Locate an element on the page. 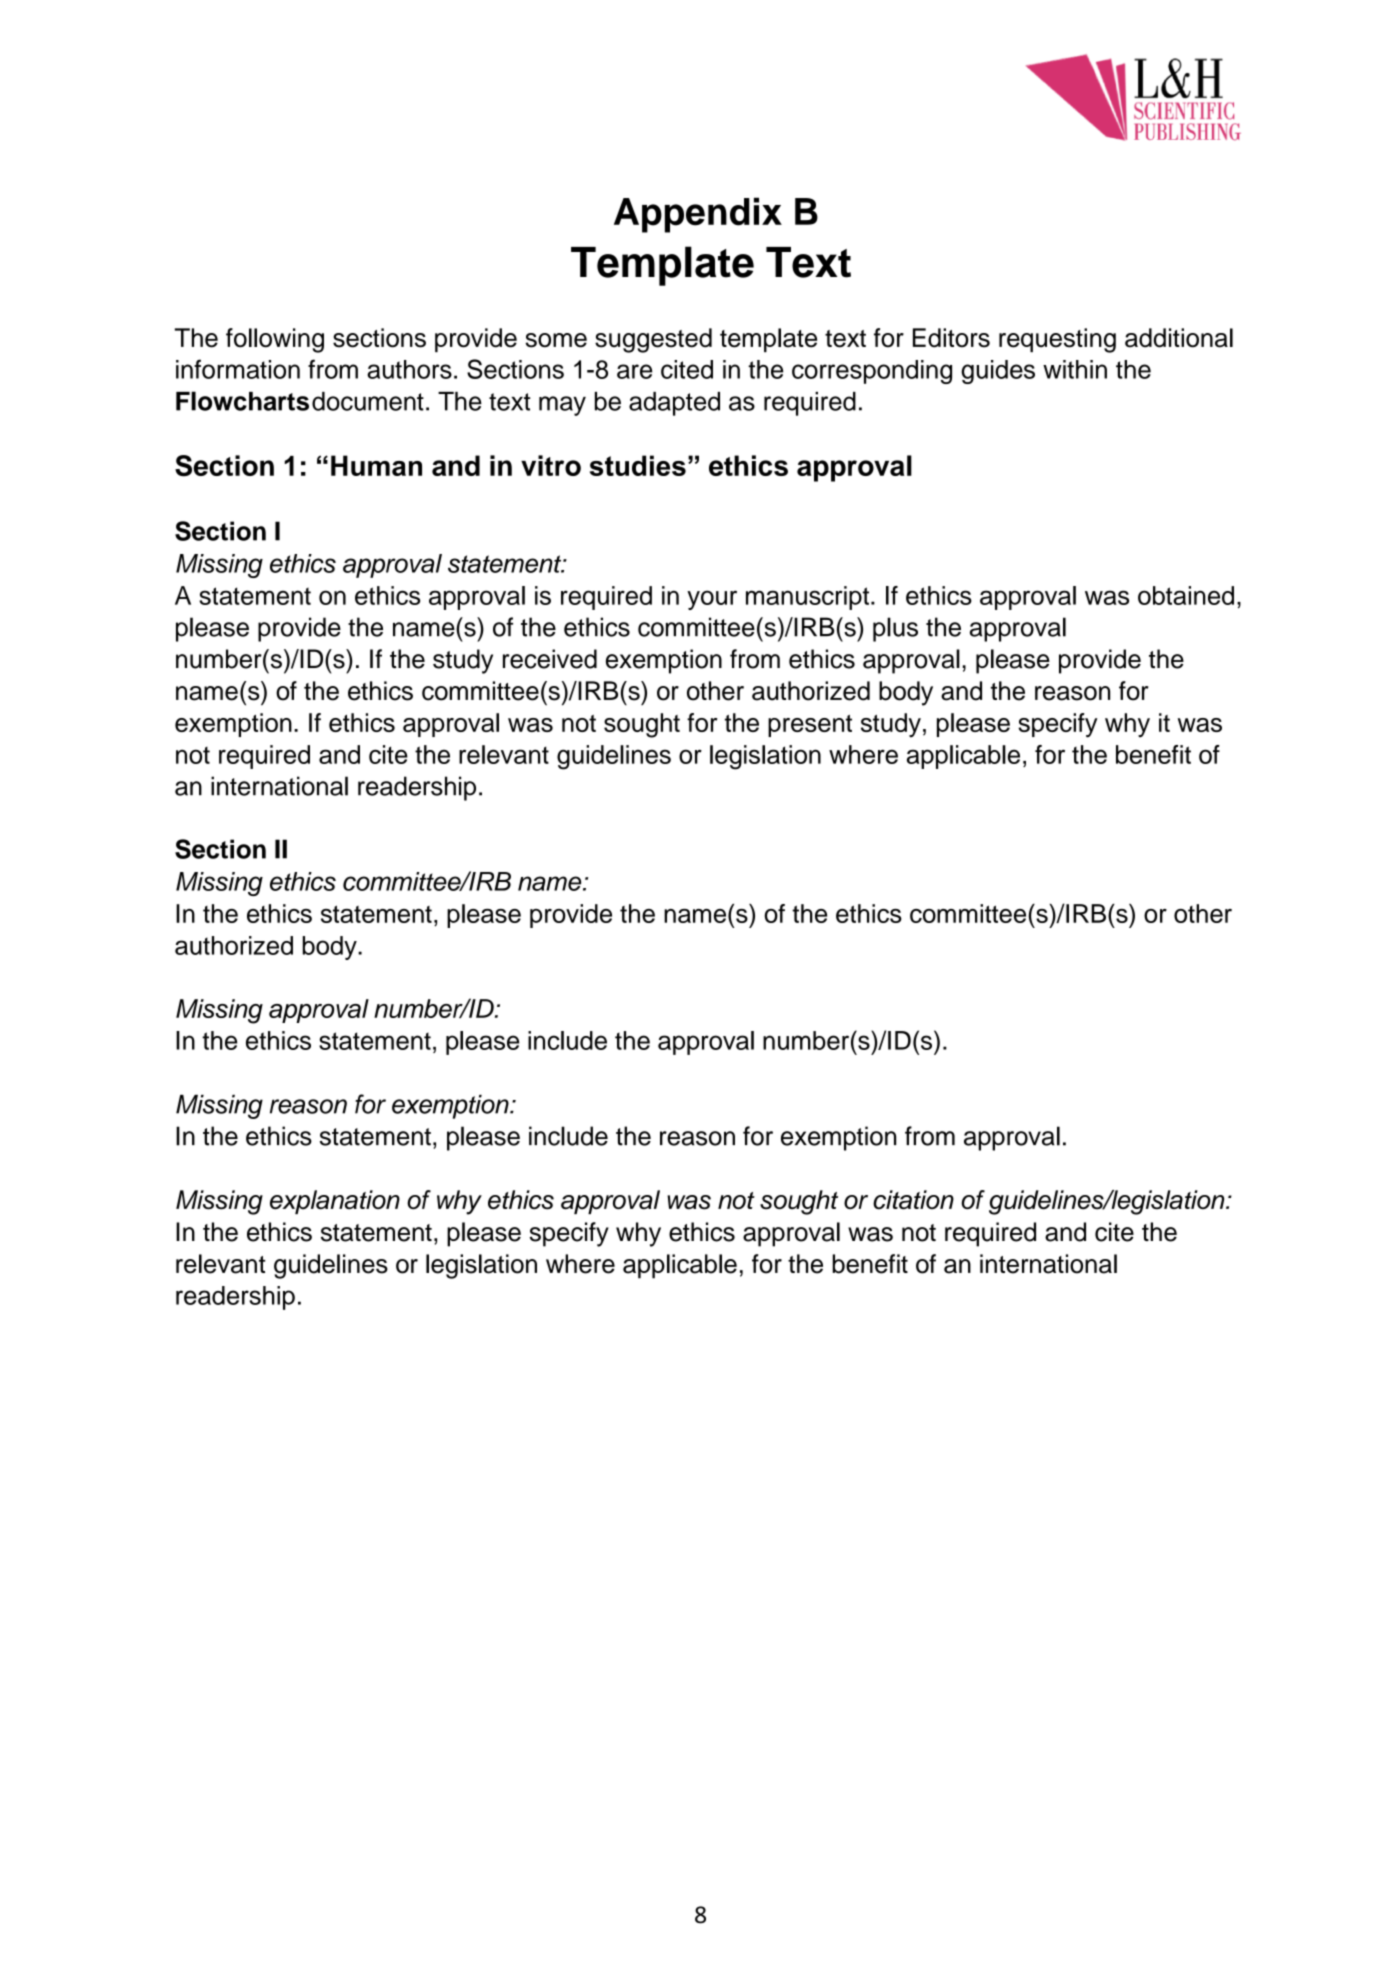 This document has width=1387, height=1961. requesting is located at coordinates (1057, 340).
